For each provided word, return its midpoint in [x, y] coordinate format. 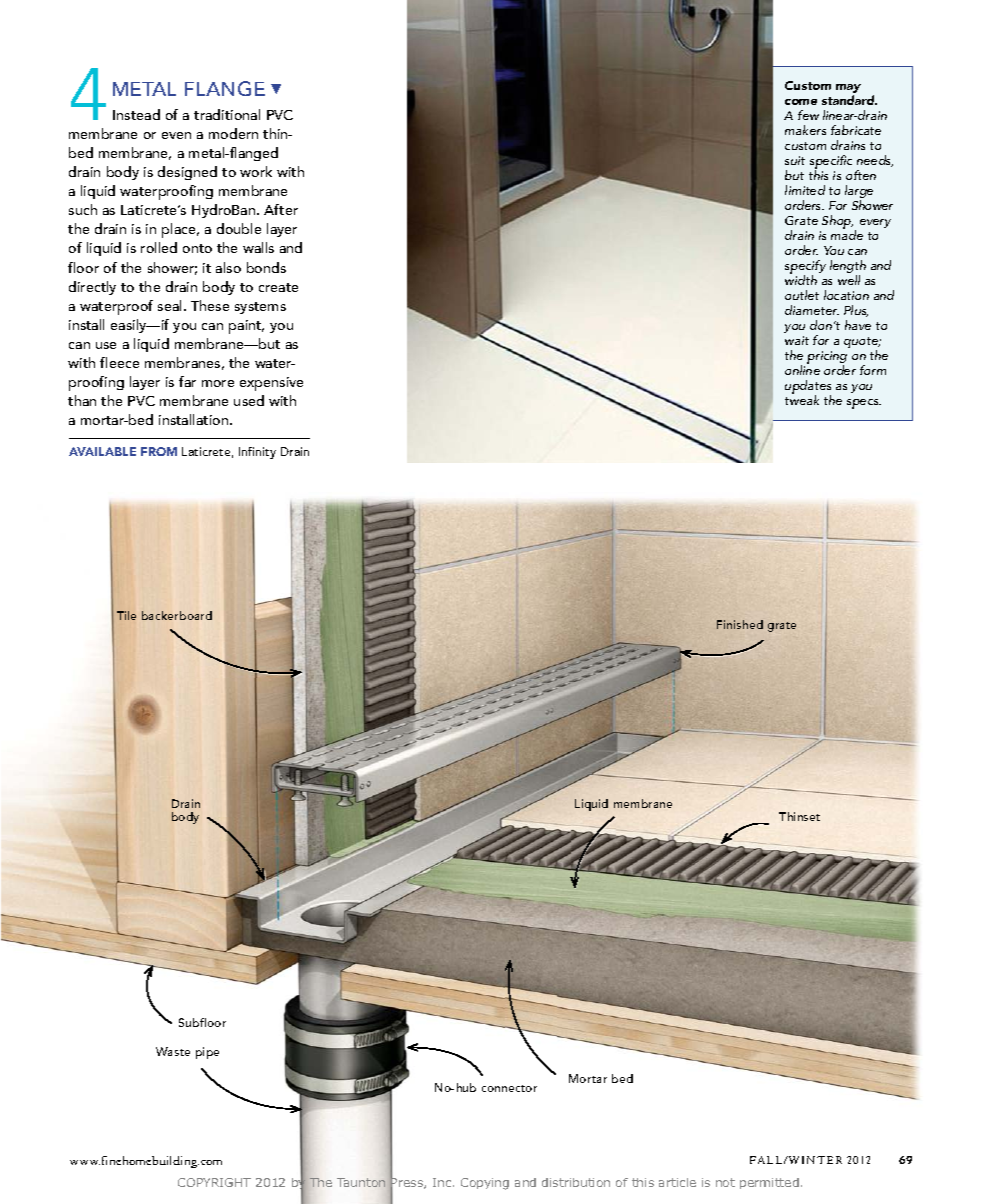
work [256, 171]
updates [808, 388]
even [176, 135]
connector [509, 1088]
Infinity [257, 453]
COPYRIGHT [214, 1182]
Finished [740, 624]
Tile [126, 615]
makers [805, 130]
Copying [485, 1184]
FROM [159, 451]
